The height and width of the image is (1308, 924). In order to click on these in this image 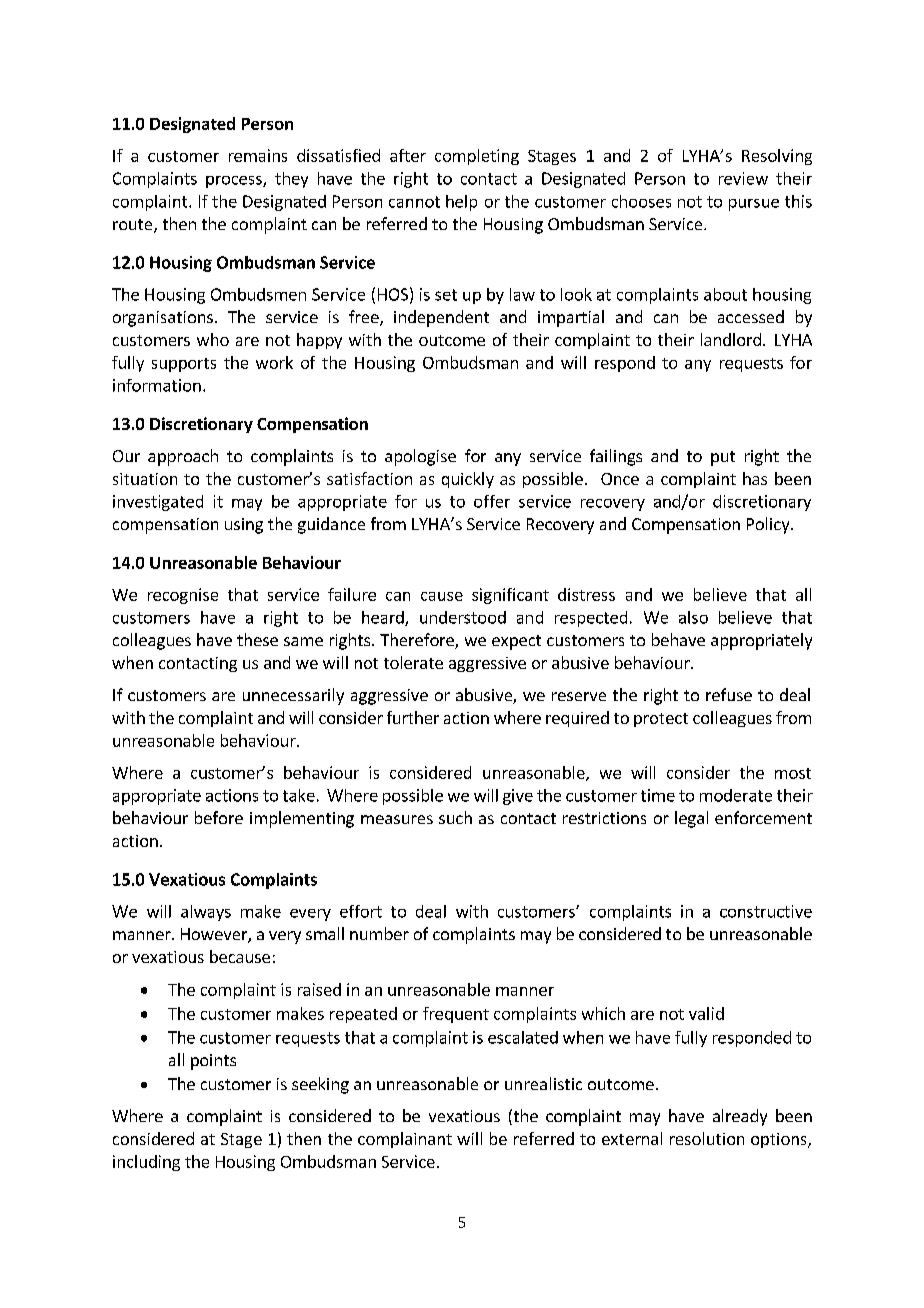, I will do `click(257, 639)`.
